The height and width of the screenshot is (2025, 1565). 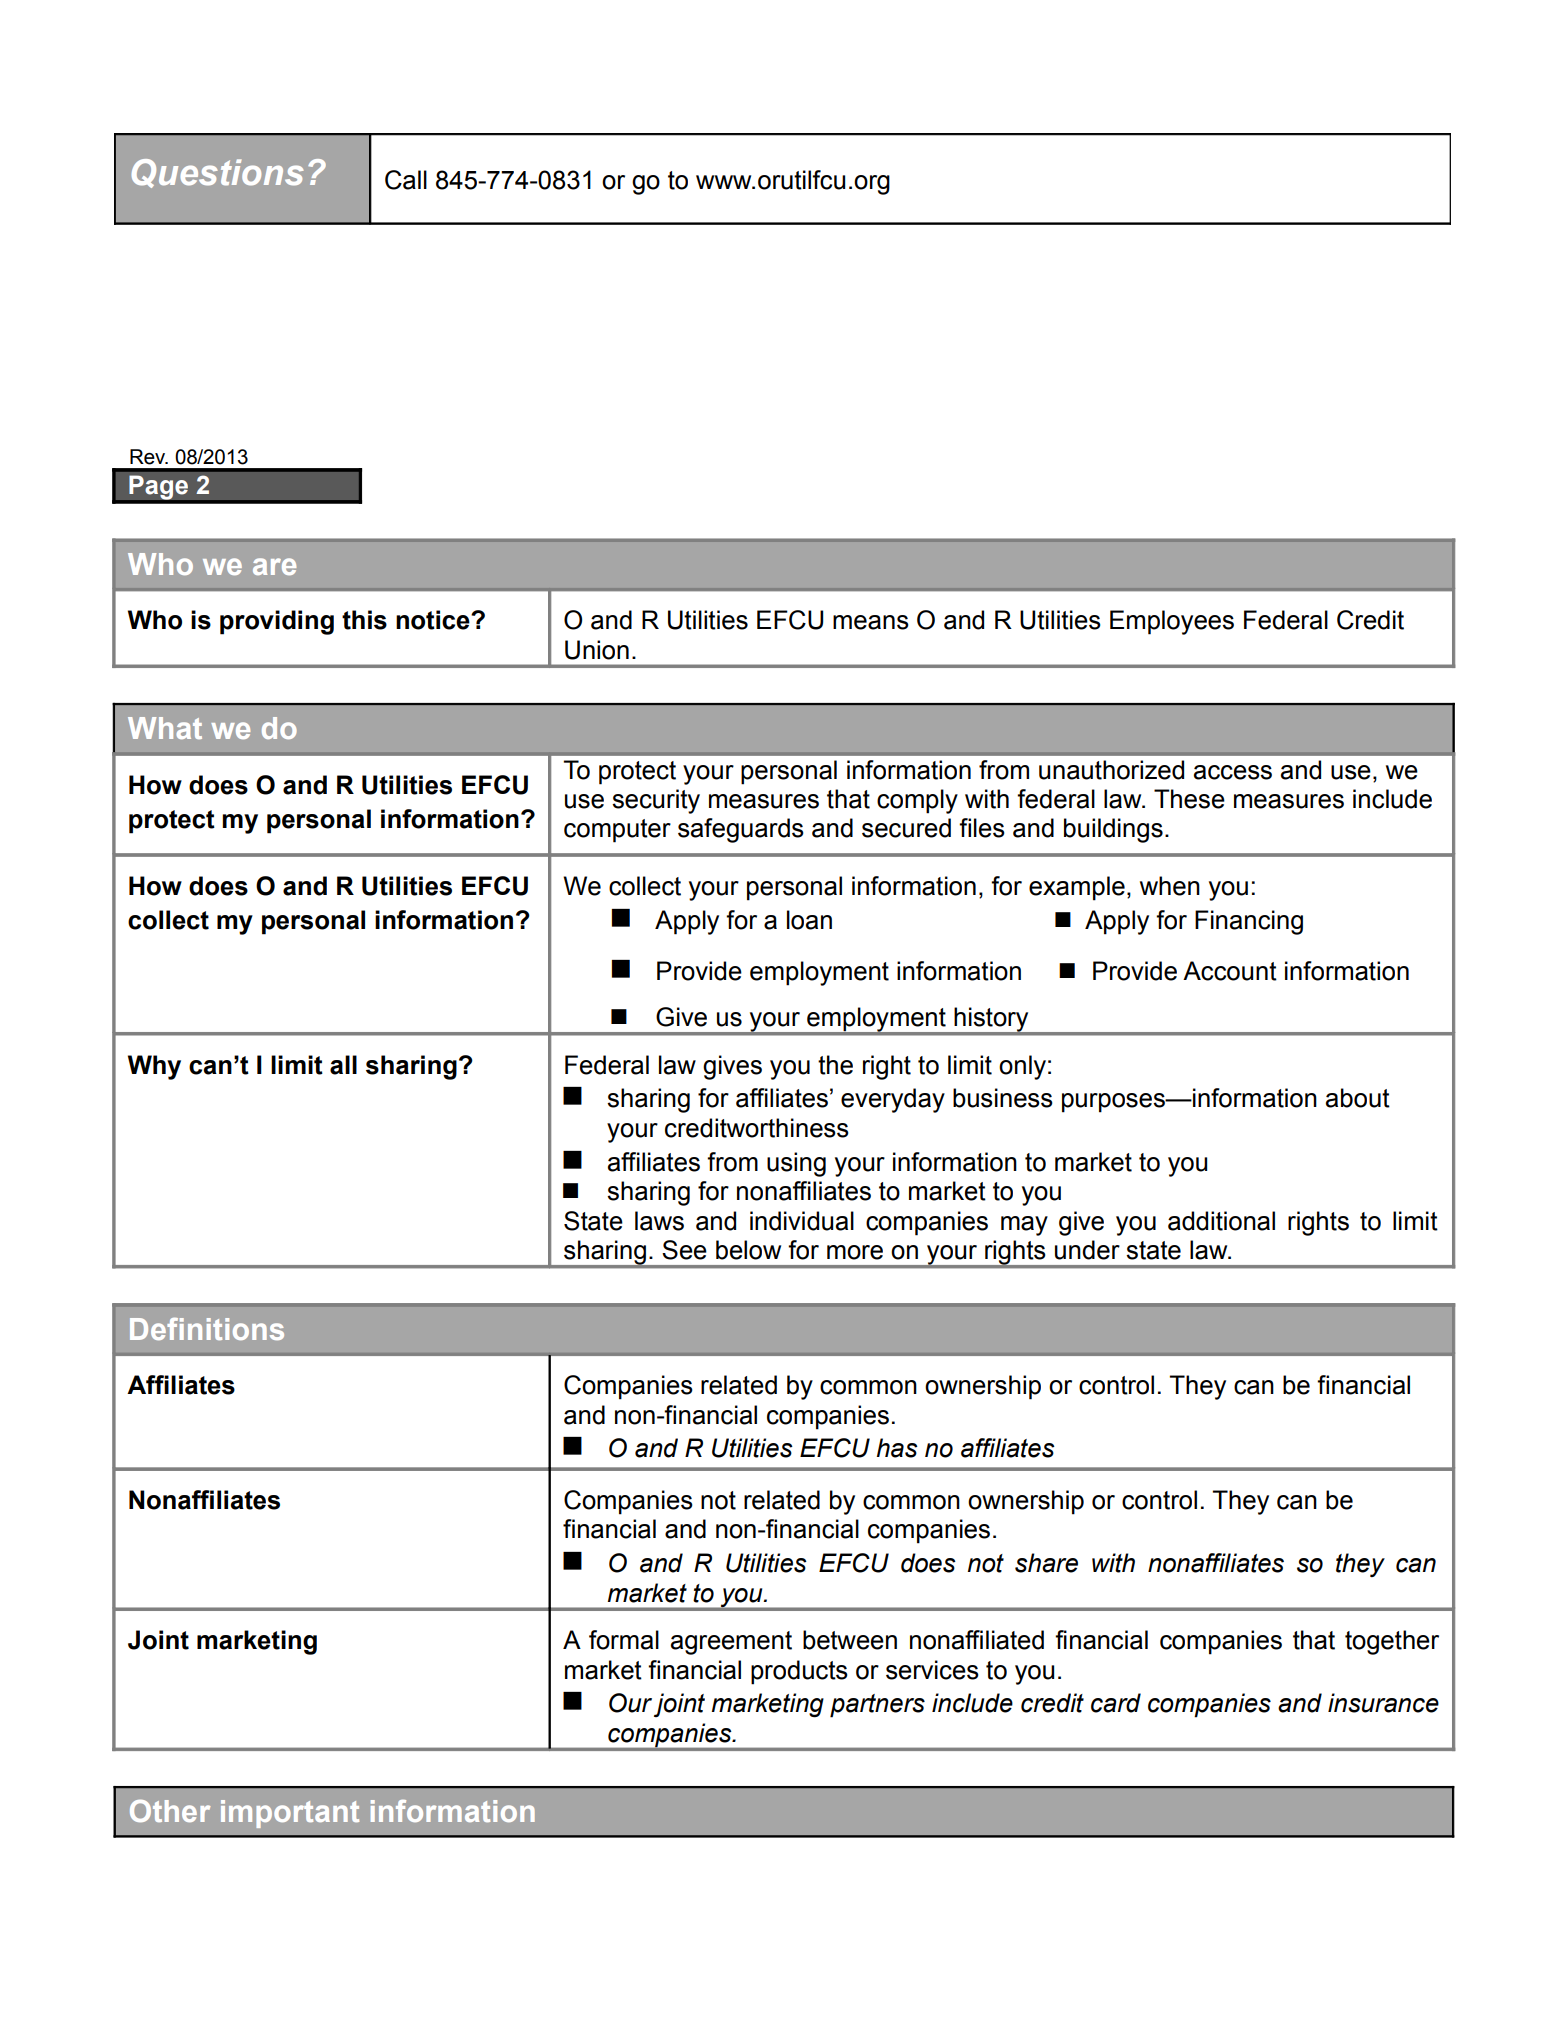 What do you see at coordinates (1221, 1221) in the screenshot?
I see `additional` at bounding box center [1221, 1221].
